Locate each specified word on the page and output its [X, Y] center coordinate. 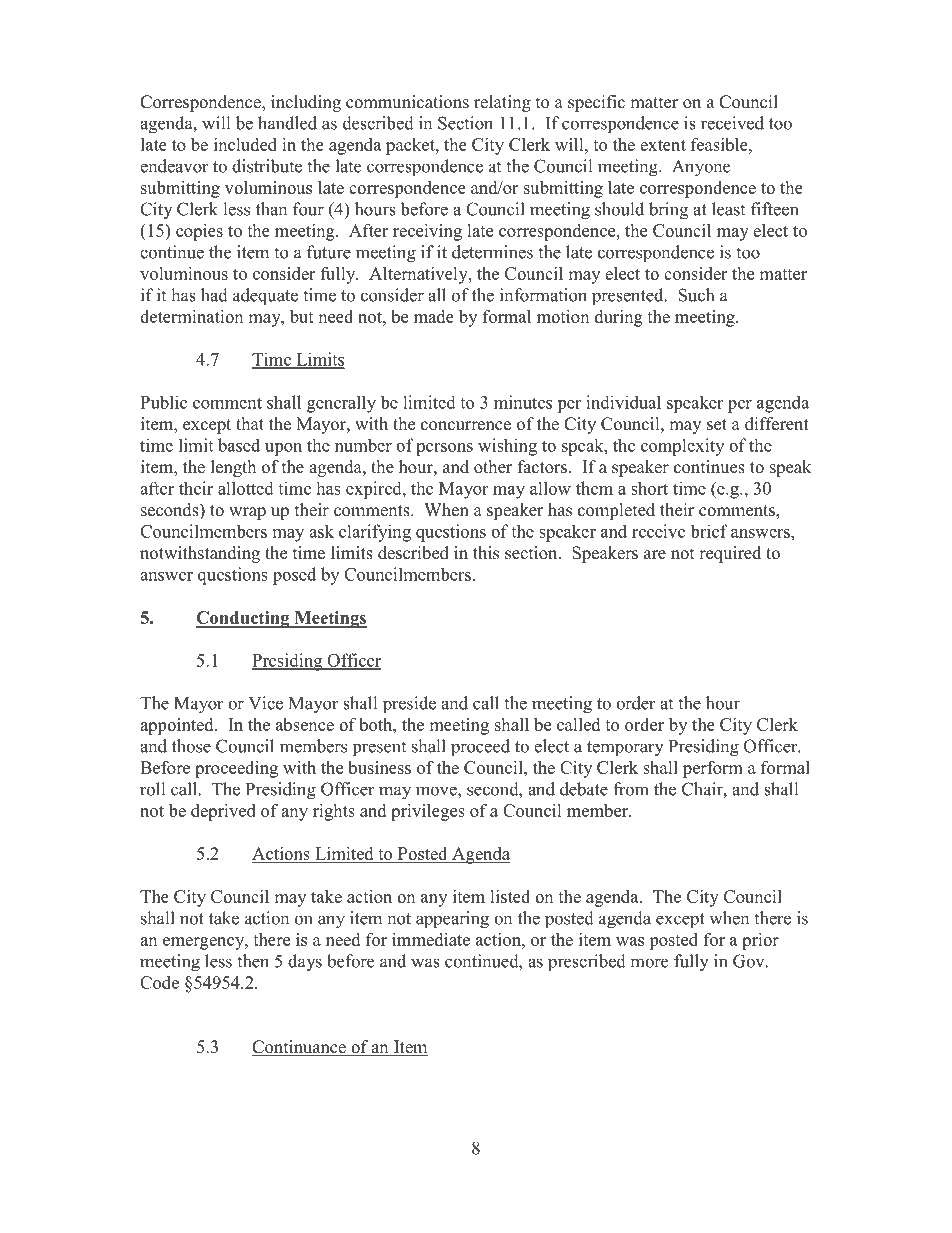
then [253, 961]
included [245, 144]
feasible [720, 144]
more [649, 963]
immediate [431, 939]
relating [502, 103]
